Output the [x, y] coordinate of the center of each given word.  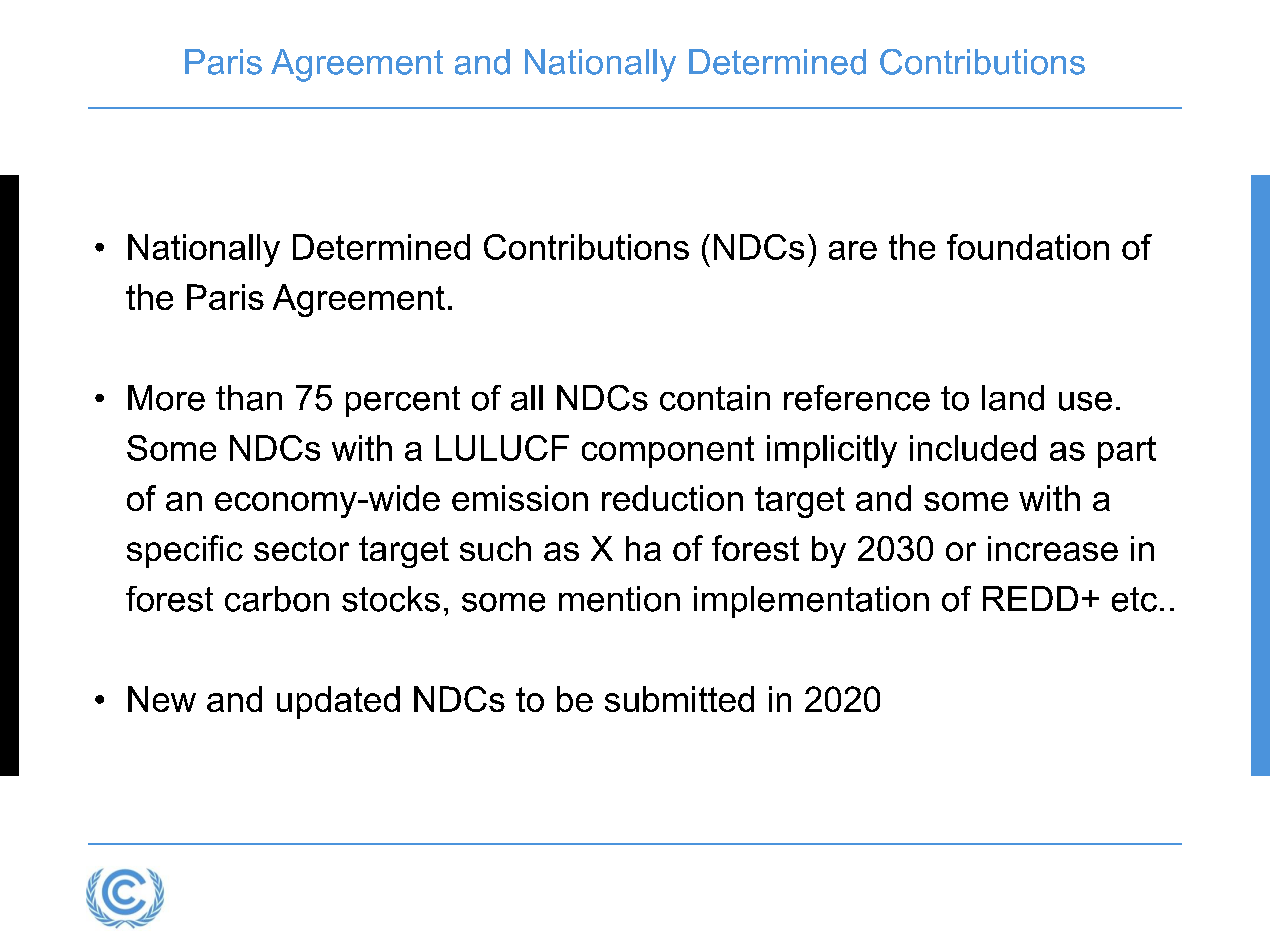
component [668, 452]
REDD [1030, 598]
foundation [1028, 247]
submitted [679, 699]
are [853, 250]
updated [338, 702]
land [1013, 398]
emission [520, 498]
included [973, 448]
